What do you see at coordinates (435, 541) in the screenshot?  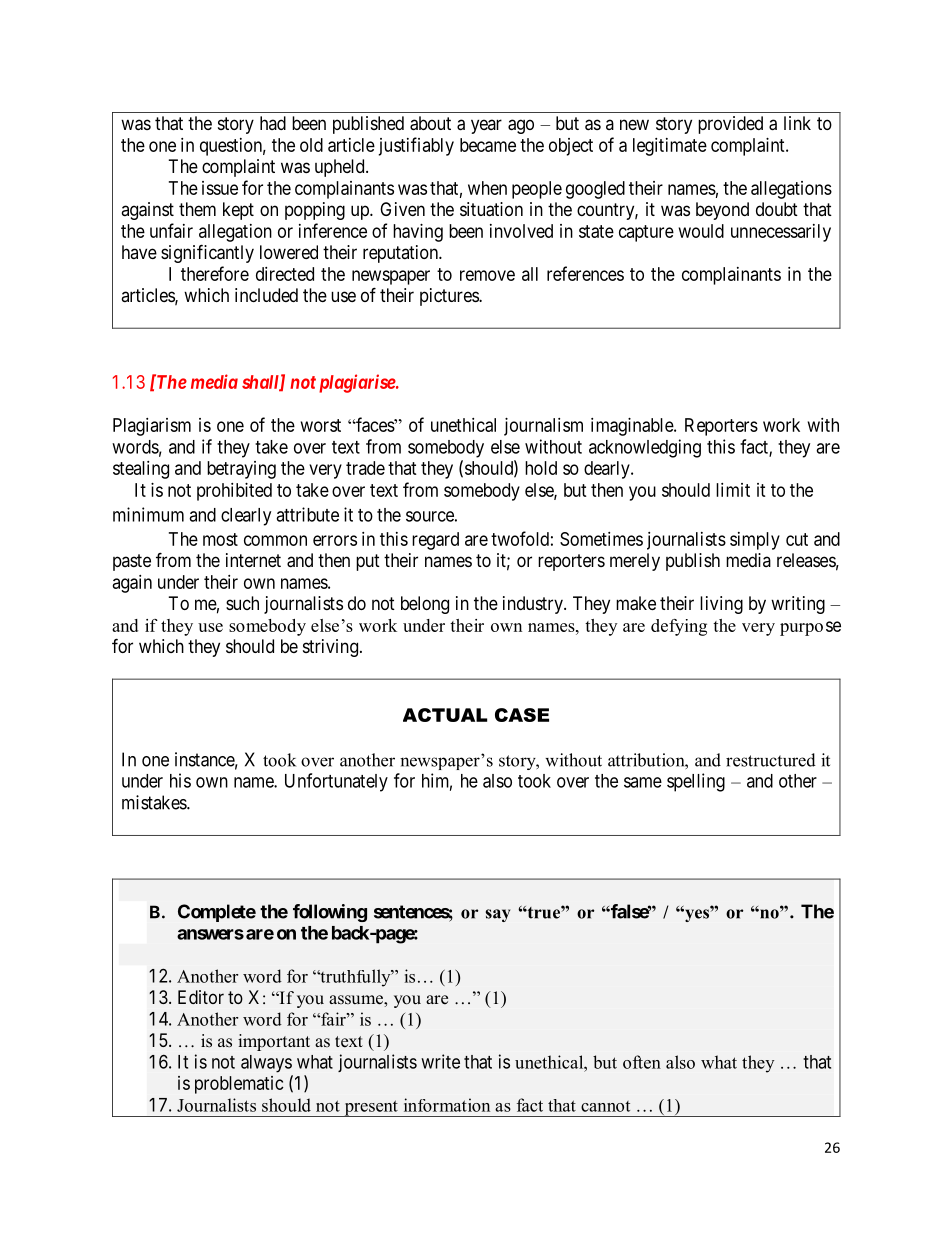 I see `regard` at bounding box center [435, 541].
